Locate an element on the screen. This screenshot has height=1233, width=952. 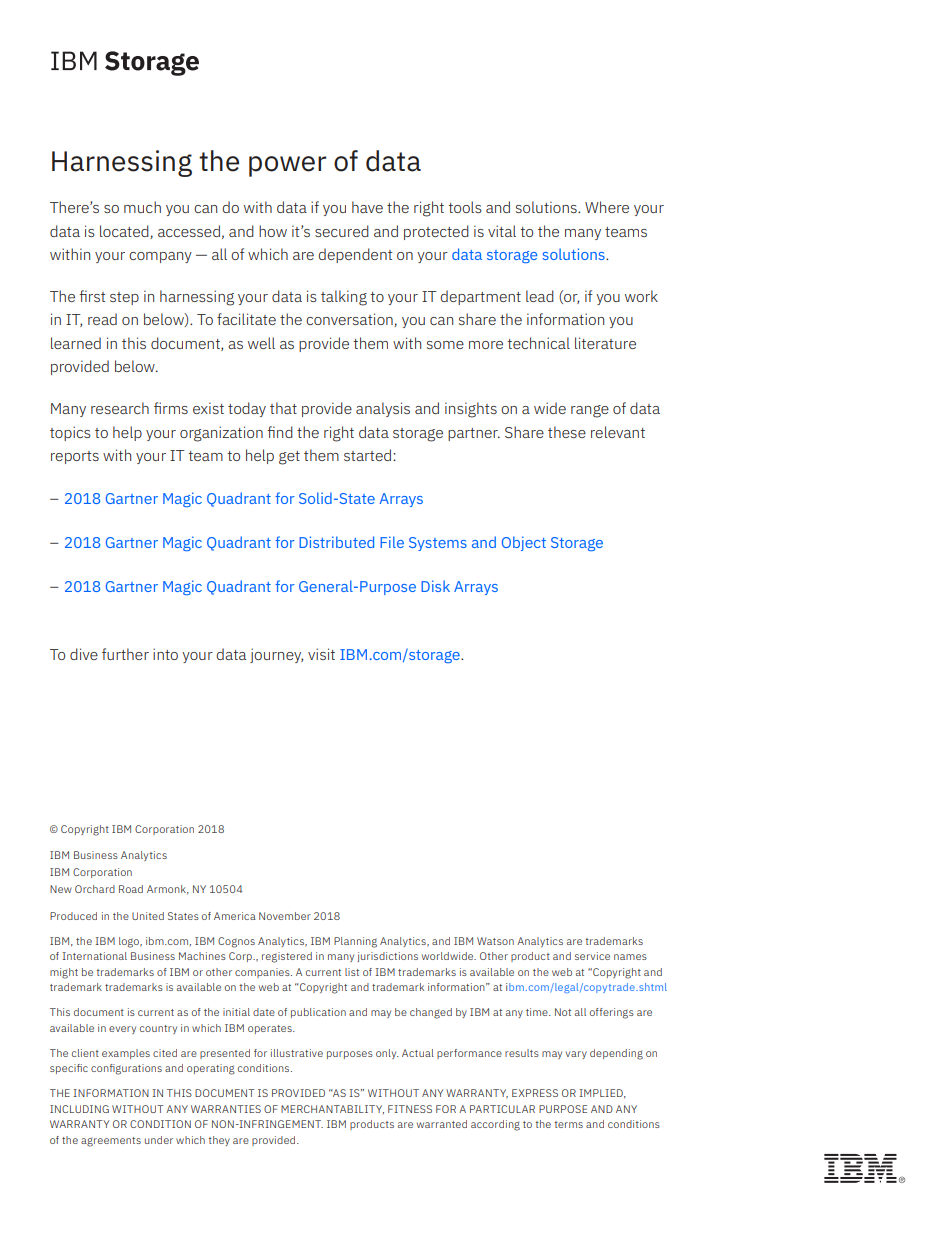
MERCHANTABILITY is located at coordinates (332, 1109).
